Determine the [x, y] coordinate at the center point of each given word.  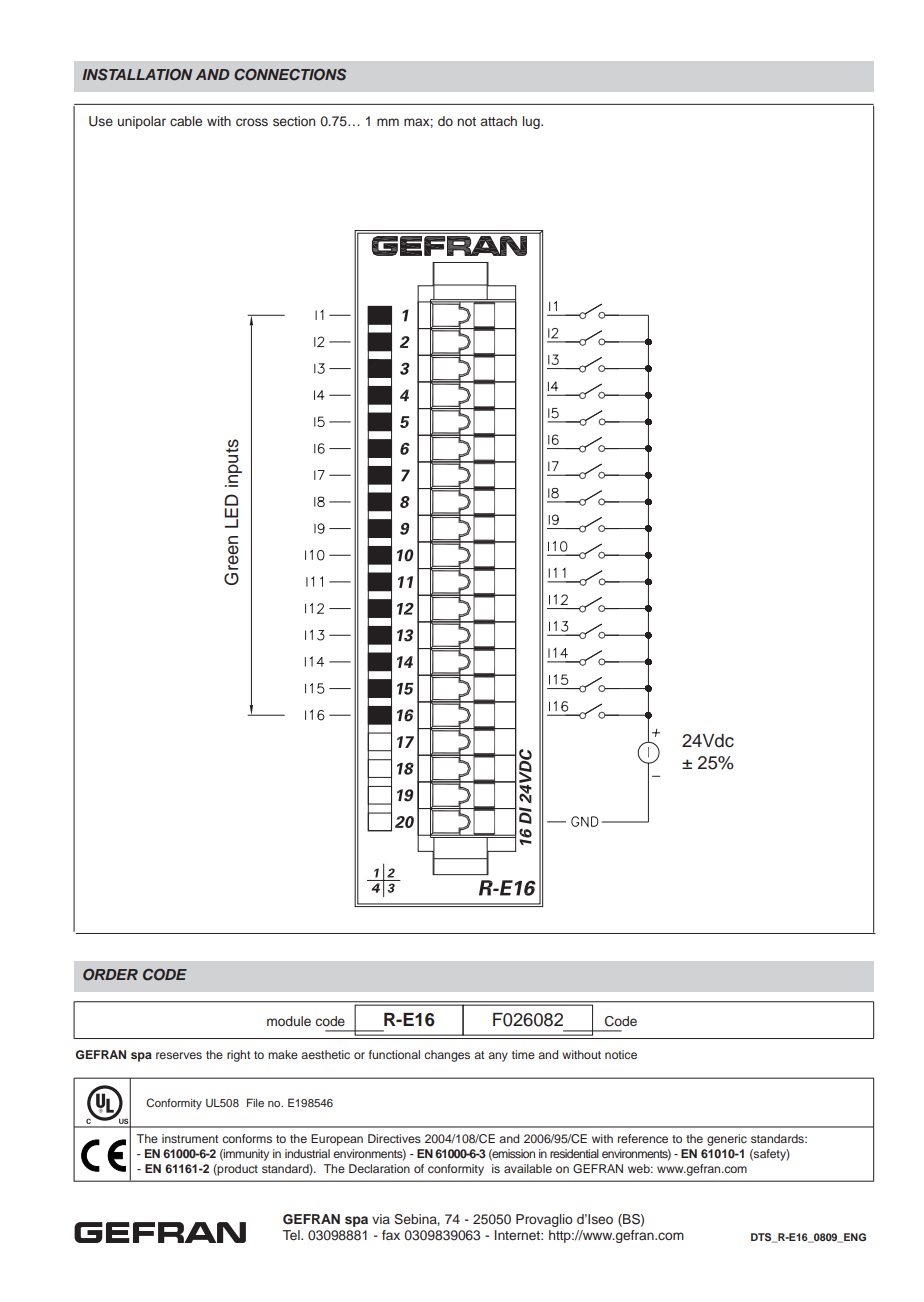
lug [532, 122]
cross [252, 122]
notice [621, 1054]
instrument [190, 1138]
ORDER [110, 975]
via [381, 1219]
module [289, 1021]
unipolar [142, 122]
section [294, 121]
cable [186, 121]
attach [499, 121]
